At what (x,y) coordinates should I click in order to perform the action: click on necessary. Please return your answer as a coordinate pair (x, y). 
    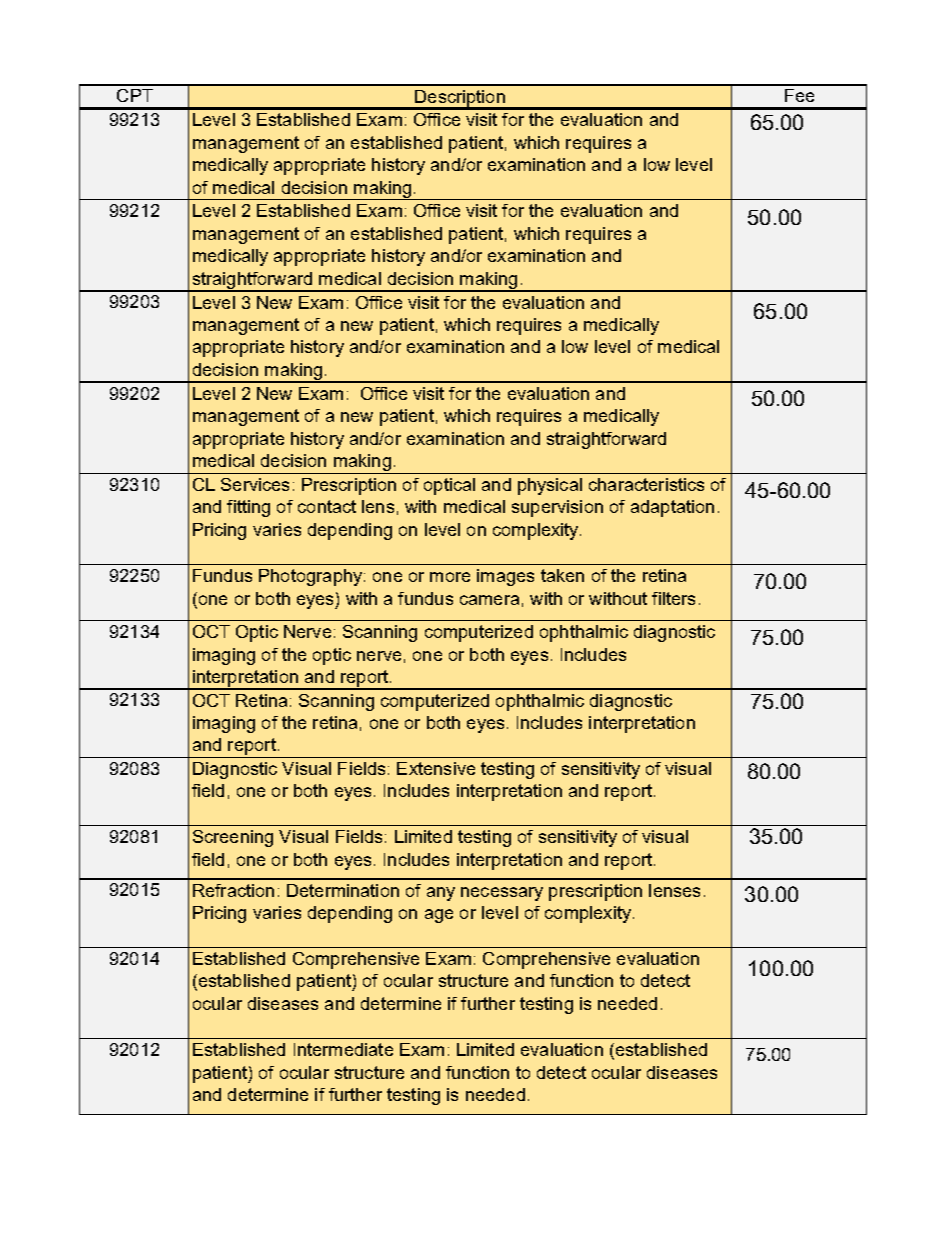
    Looking at the image, I should click on (502, 894).
